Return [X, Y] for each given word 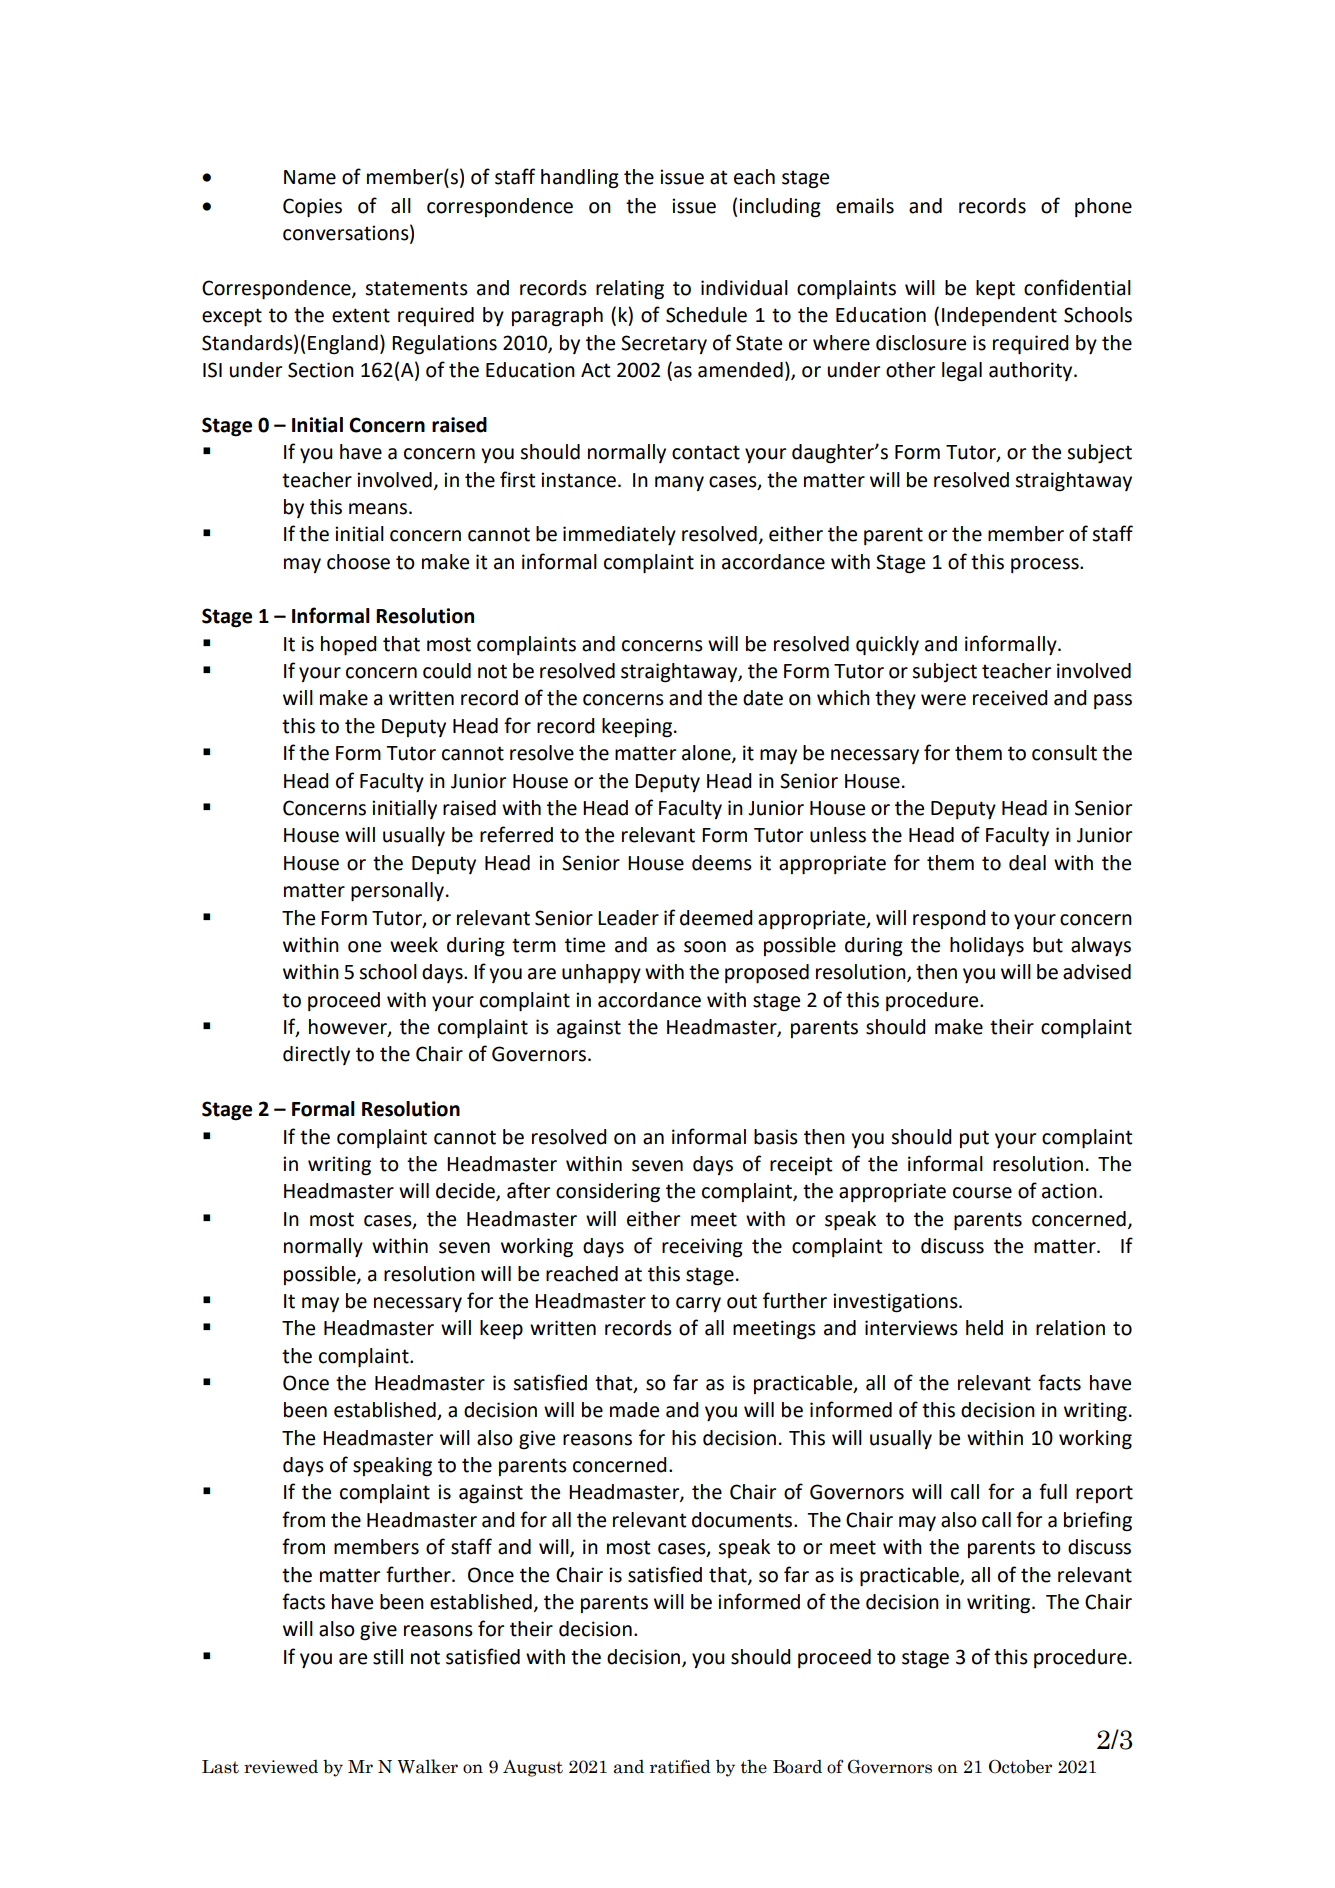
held [984, 1328]
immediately [619, 535]
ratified [680, 1766]
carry [698, 1304]
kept [995, 289]
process [1046, 565]
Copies [312, 207]
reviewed [281, 1767]
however [349, 1028]
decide [466, 1192]
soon [705, 947]
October [1020, 1767]
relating [630, 290]
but [1048, 945]
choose [358, 562]
